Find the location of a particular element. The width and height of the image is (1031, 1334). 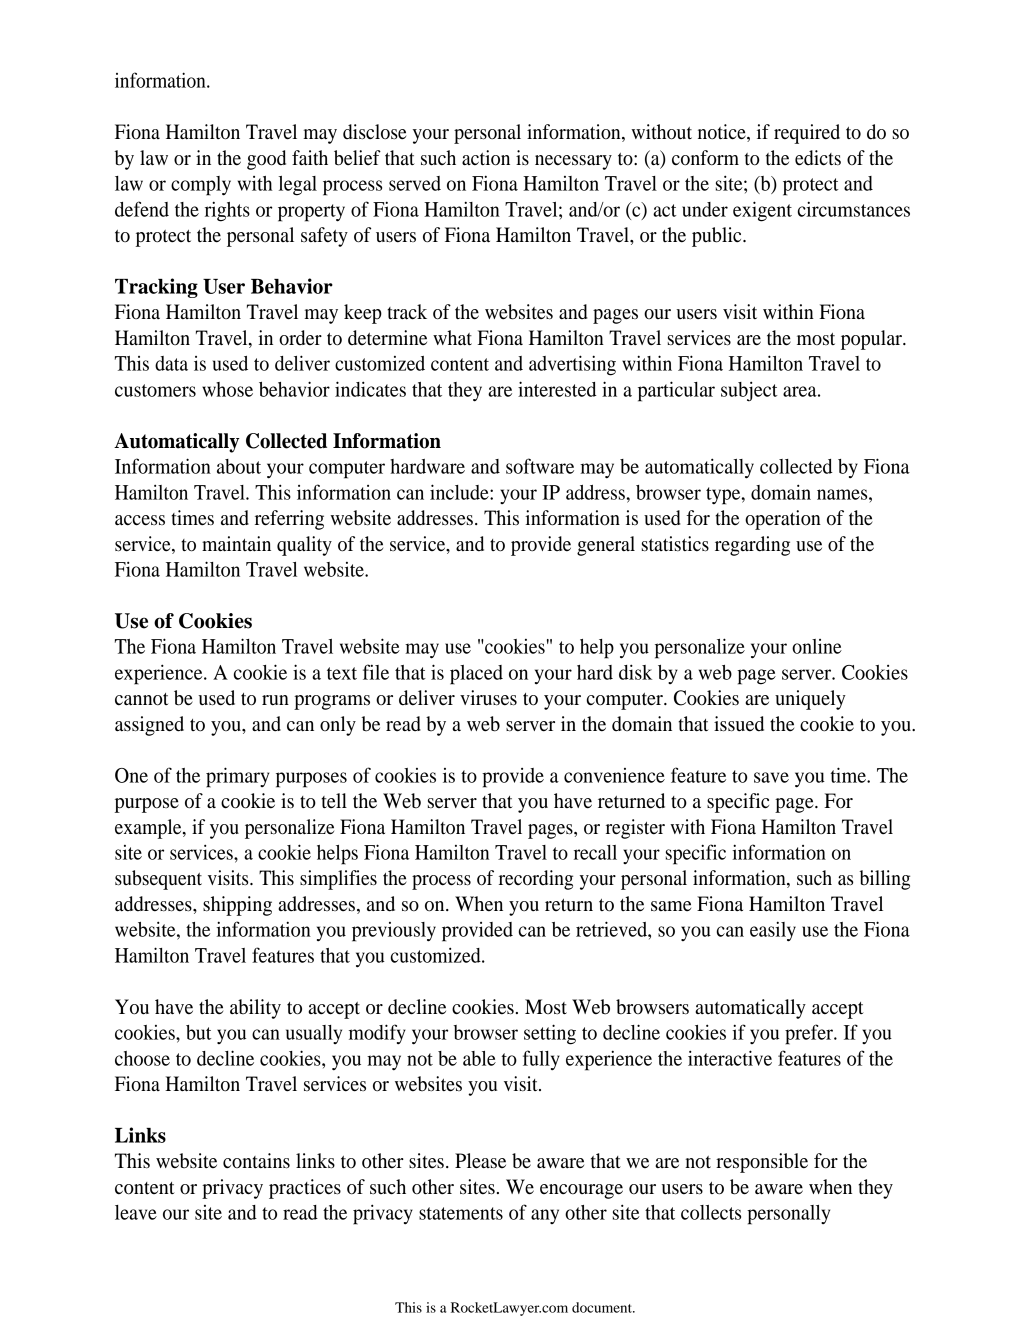

include is located at coordinates (460, 492).
